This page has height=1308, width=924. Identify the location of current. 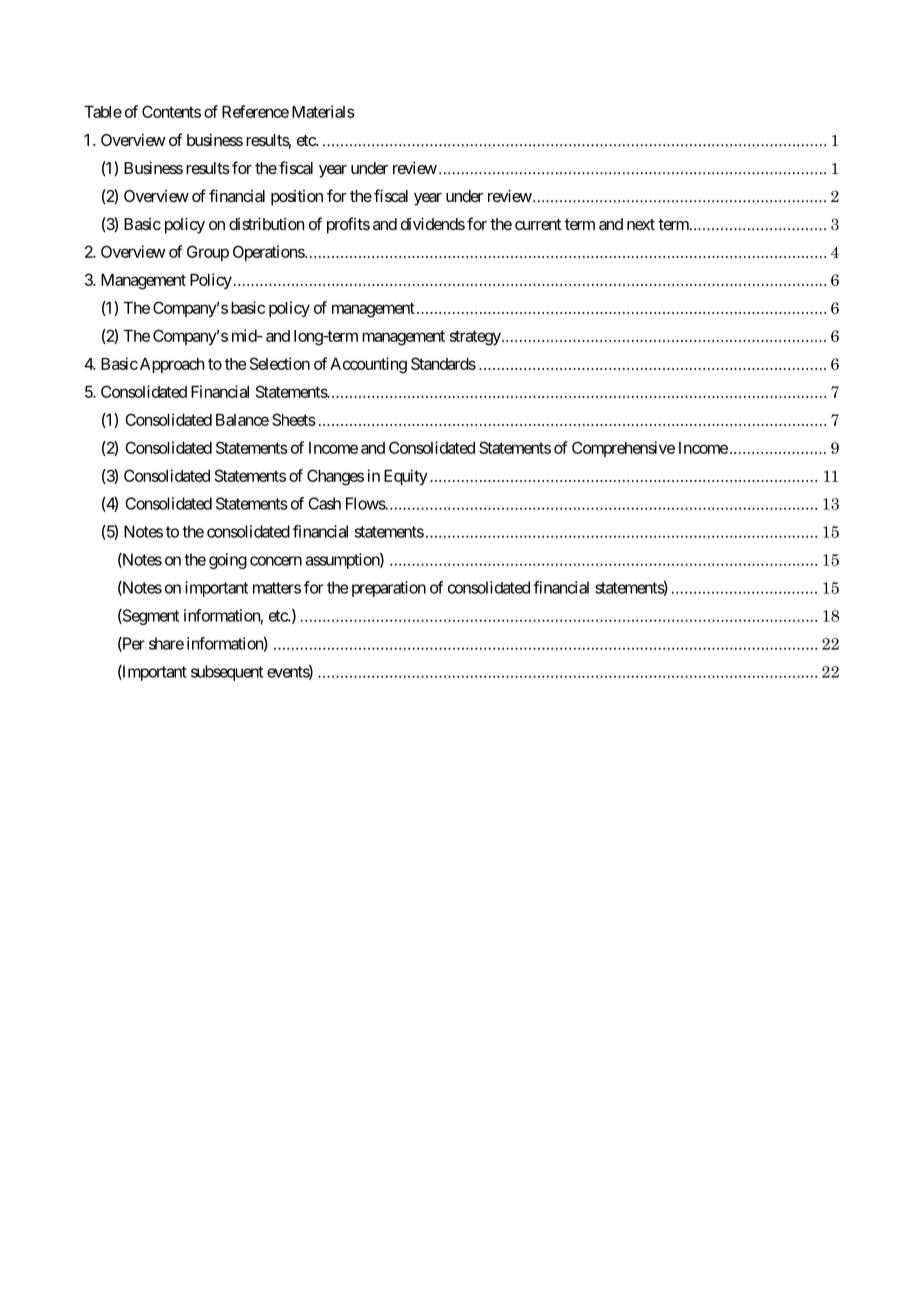
(538, 224).
